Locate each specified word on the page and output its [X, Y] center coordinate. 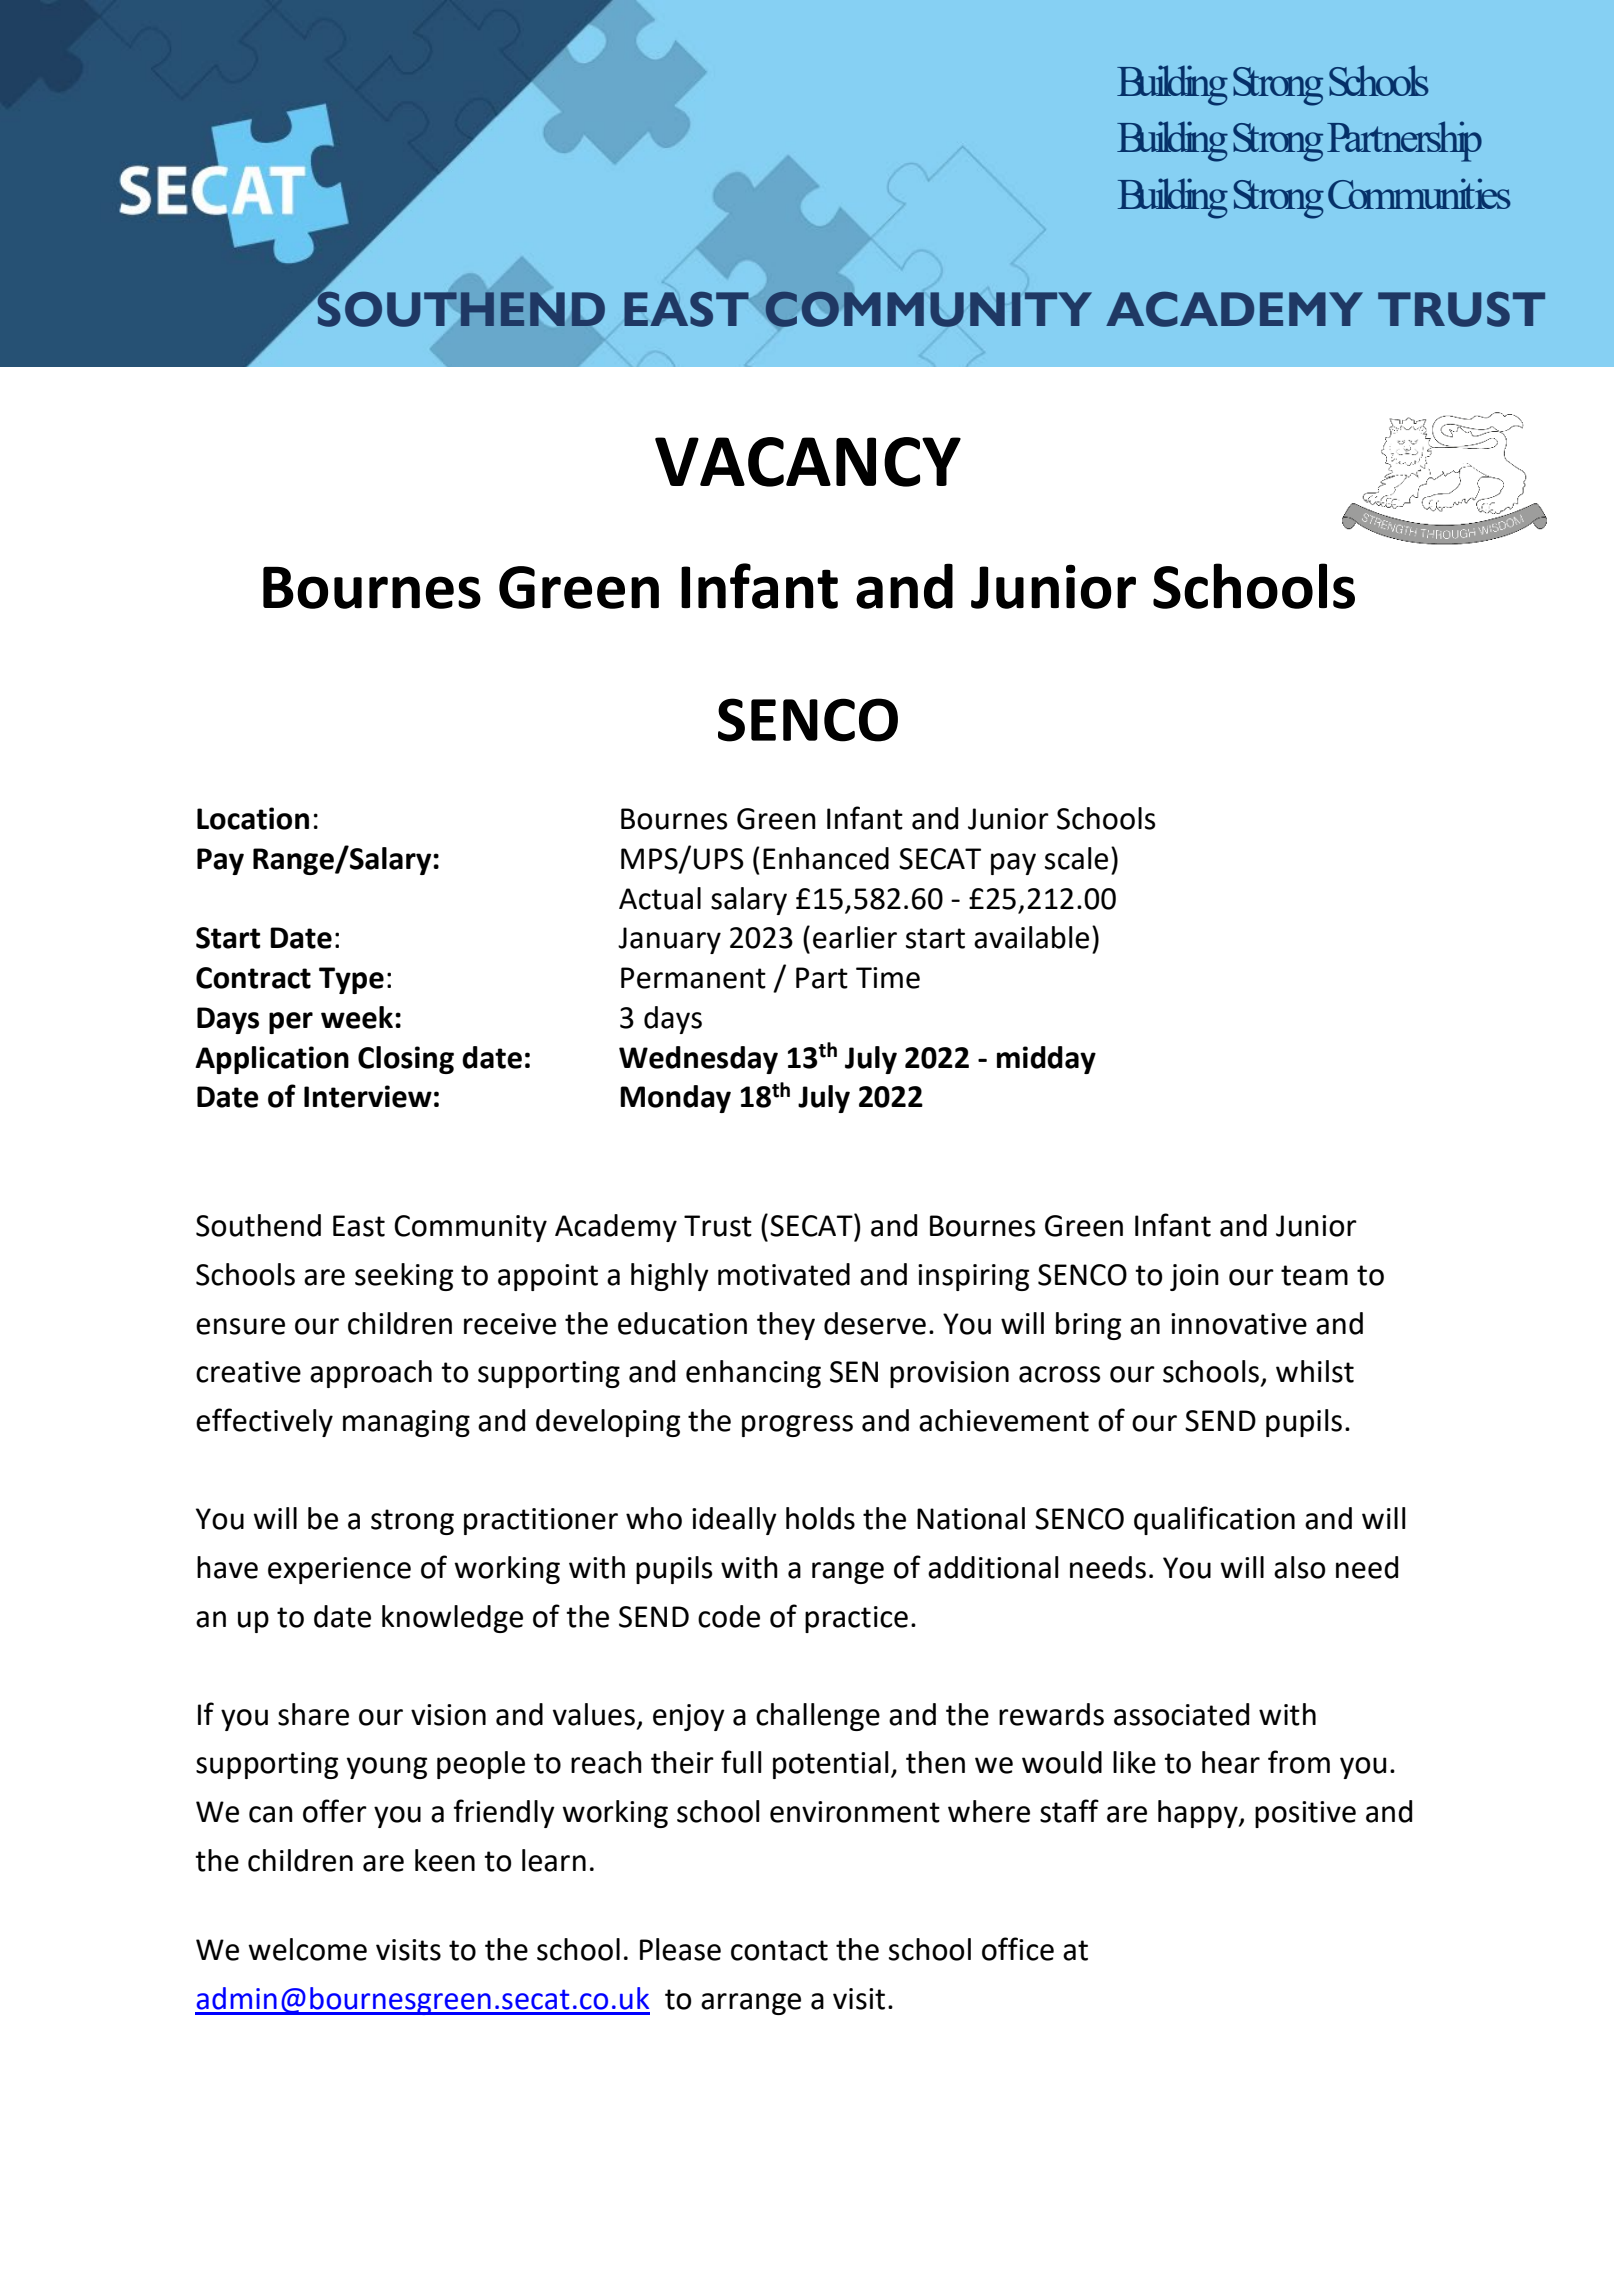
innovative [1239, 1324]
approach [371, 1374]
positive [1305, 1814]
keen [445, 1860]
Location [253, 818]
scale [1076, 858]
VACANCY [808, 462]
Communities [1419, 193]
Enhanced [826, 858]
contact [779, 1950]
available [1031, 937]
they [786, 1326]
